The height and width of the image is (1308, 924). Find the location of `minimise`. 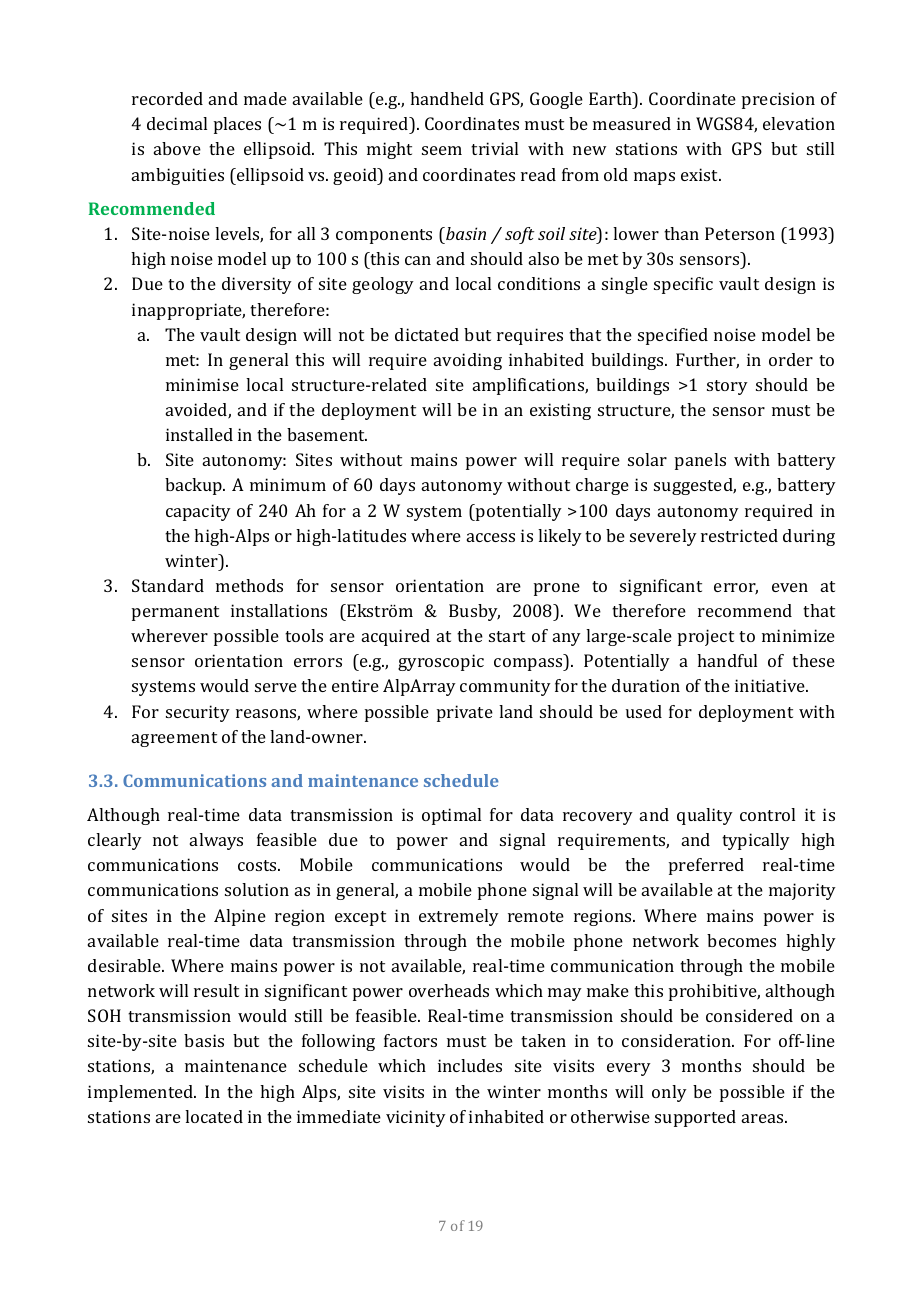

minimise is located at coordinates (202, 384).
